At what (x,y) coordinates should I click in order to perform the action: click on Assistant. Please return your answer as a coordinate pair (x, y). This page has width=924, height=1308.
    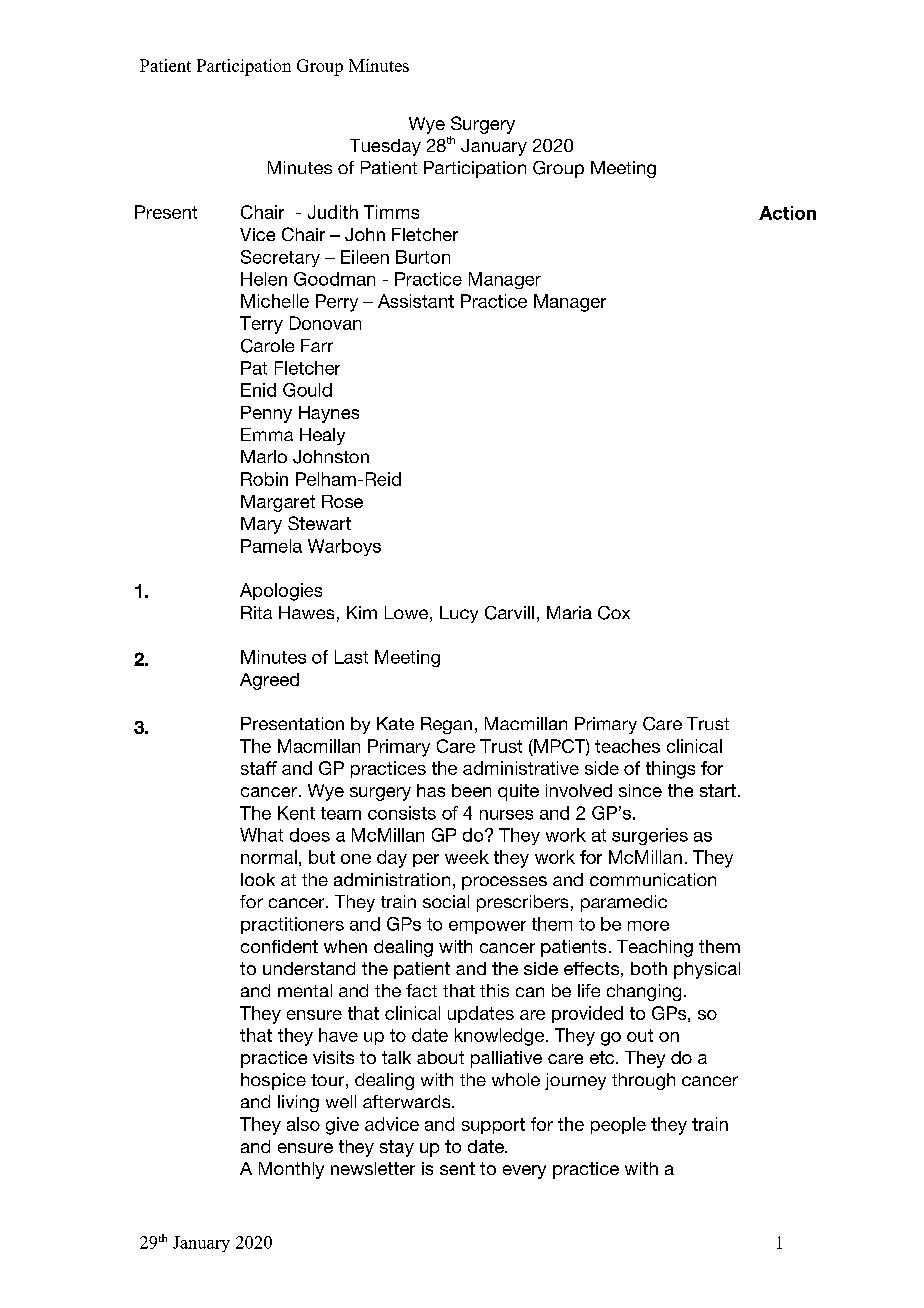
    Looking at the image, I should click on (416, 301).
